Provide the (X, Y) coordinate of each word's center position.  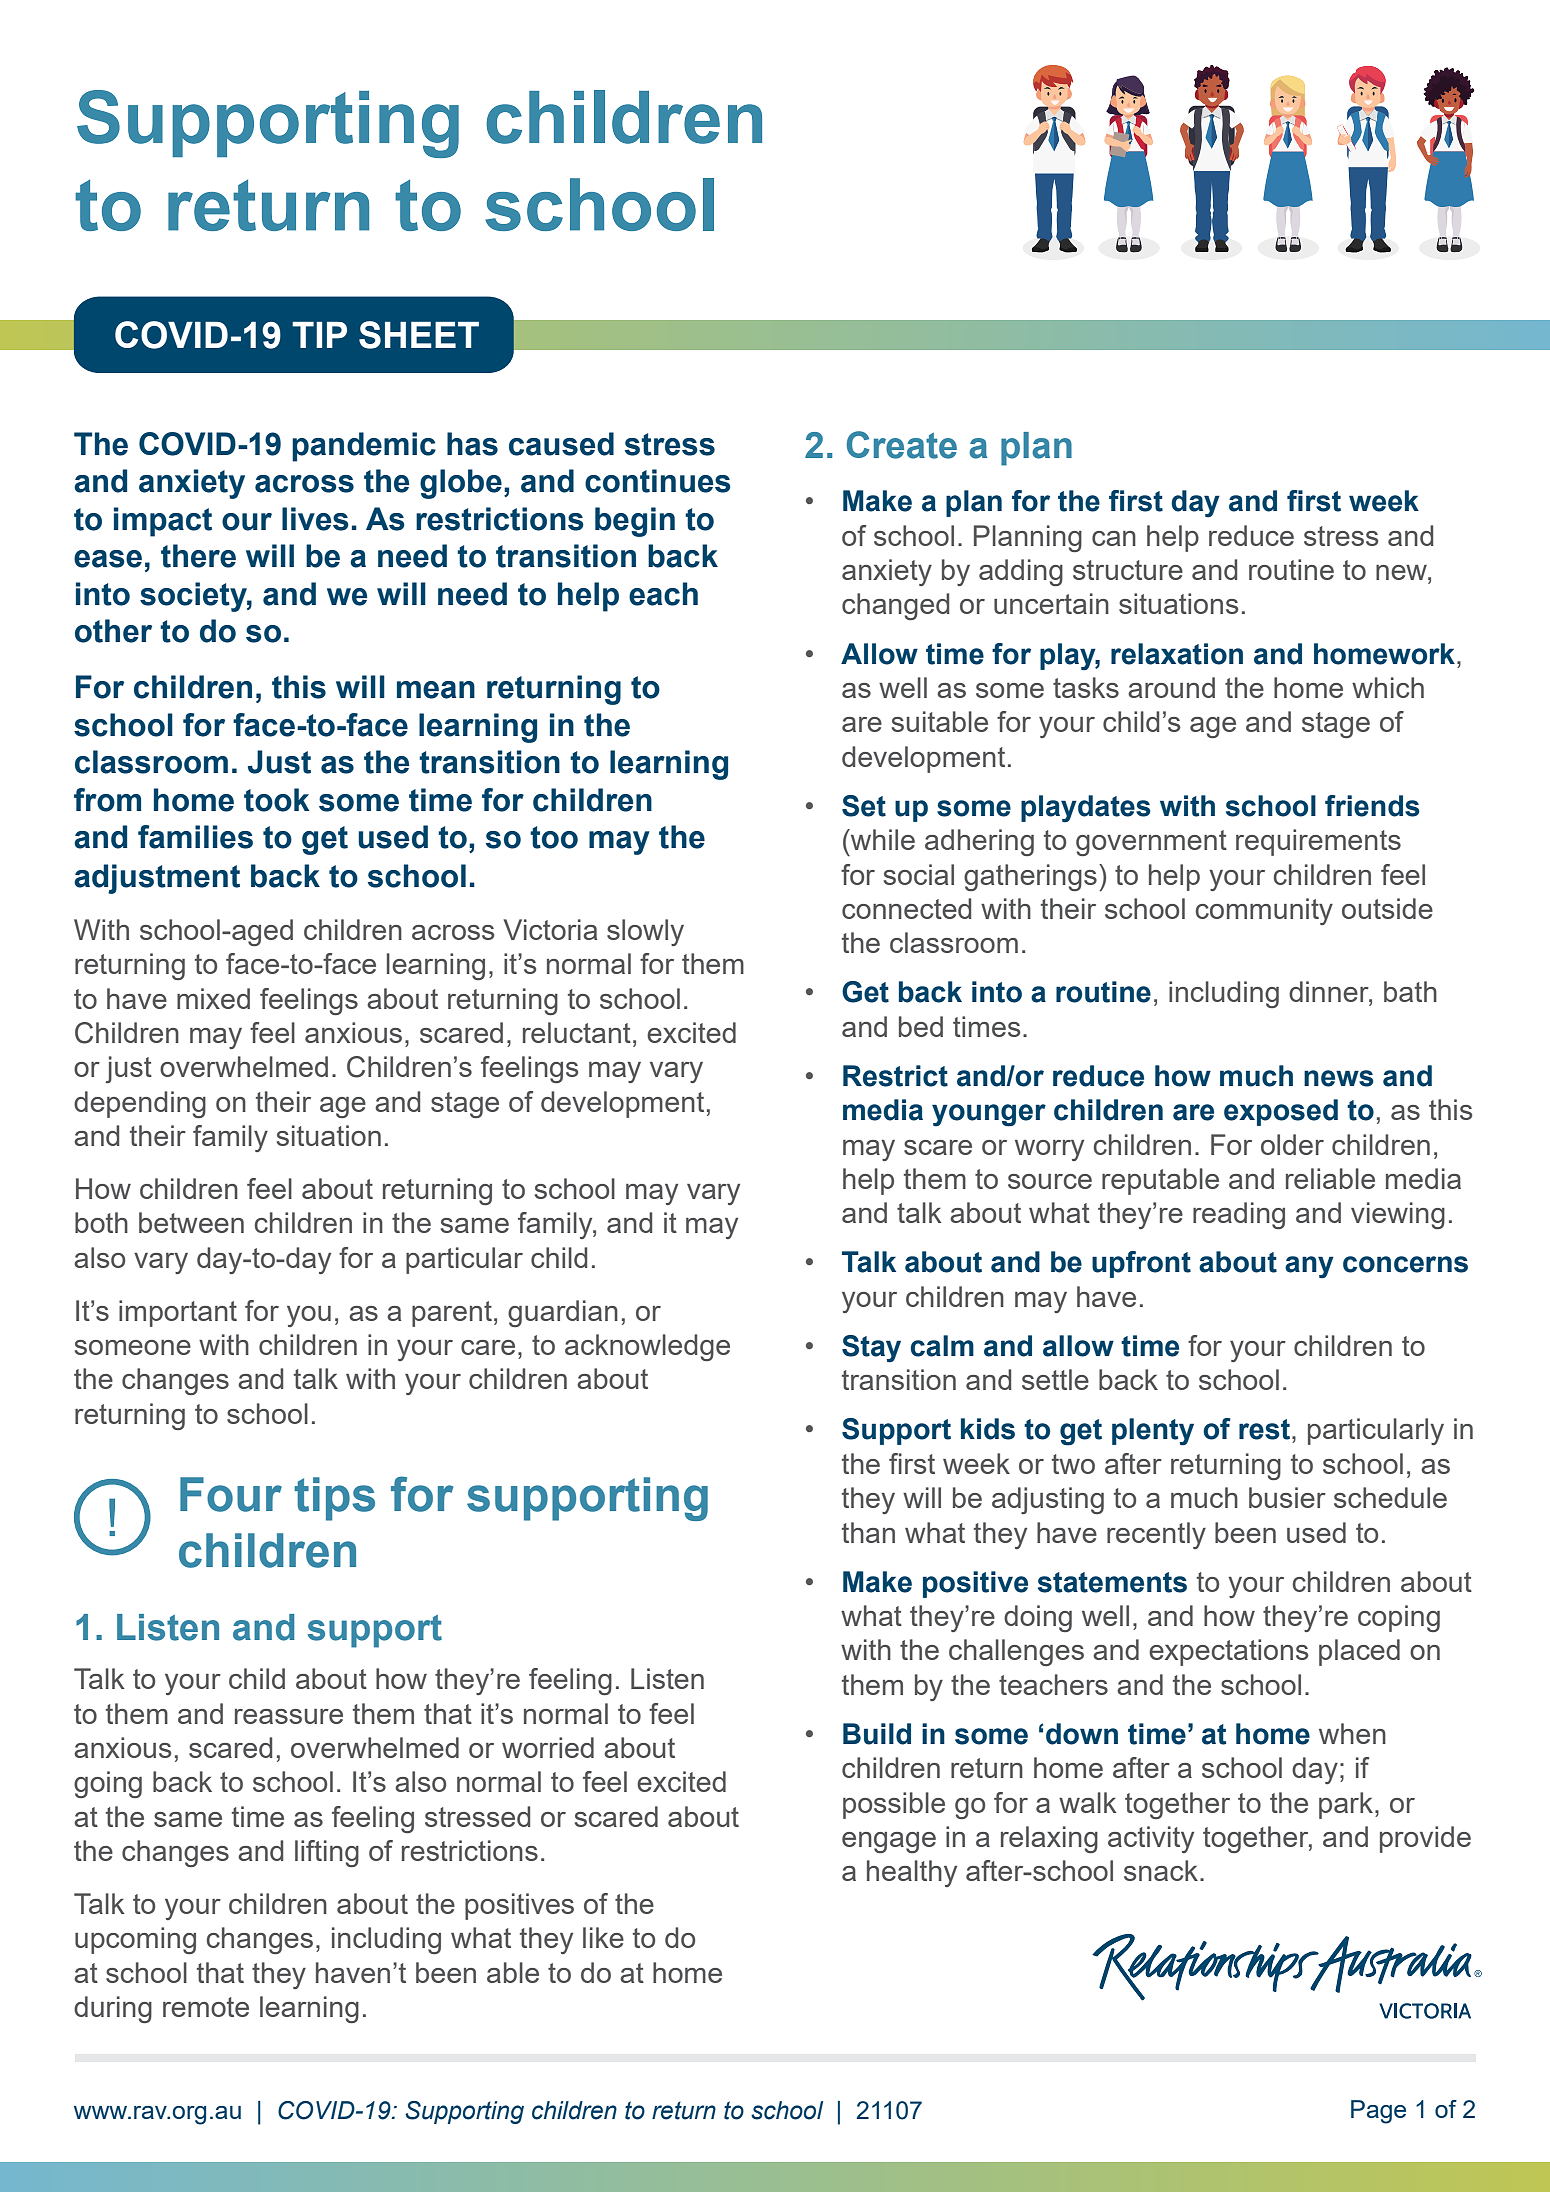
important (178, 1313)
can (1114, 538)
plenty (1153, 1432)
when (1352, 1733)
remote (206, 2007)
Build (877, 1734)
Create (902, 445)
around (1171, 687)
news (1339, 1078)
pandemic (364, 447)
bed (921, 1026)
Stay (871, 1349)
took (276, 800)
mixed (213, 998)
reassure (289, 1716)
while (882, 839)
